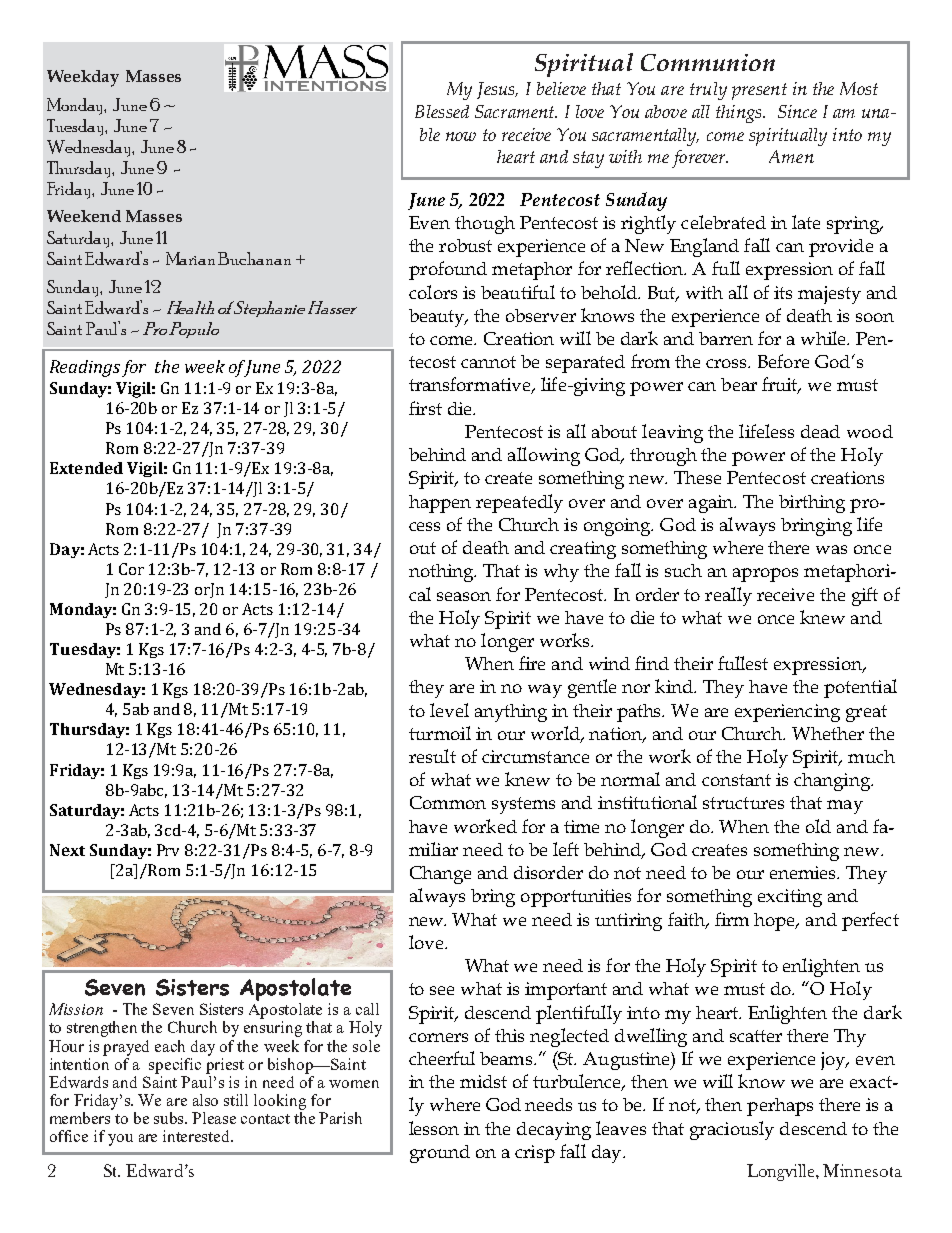  What do you see at coordinates (170, 1118) in the screenshot?
I see `subs` at bounding box center [170, 1118].
